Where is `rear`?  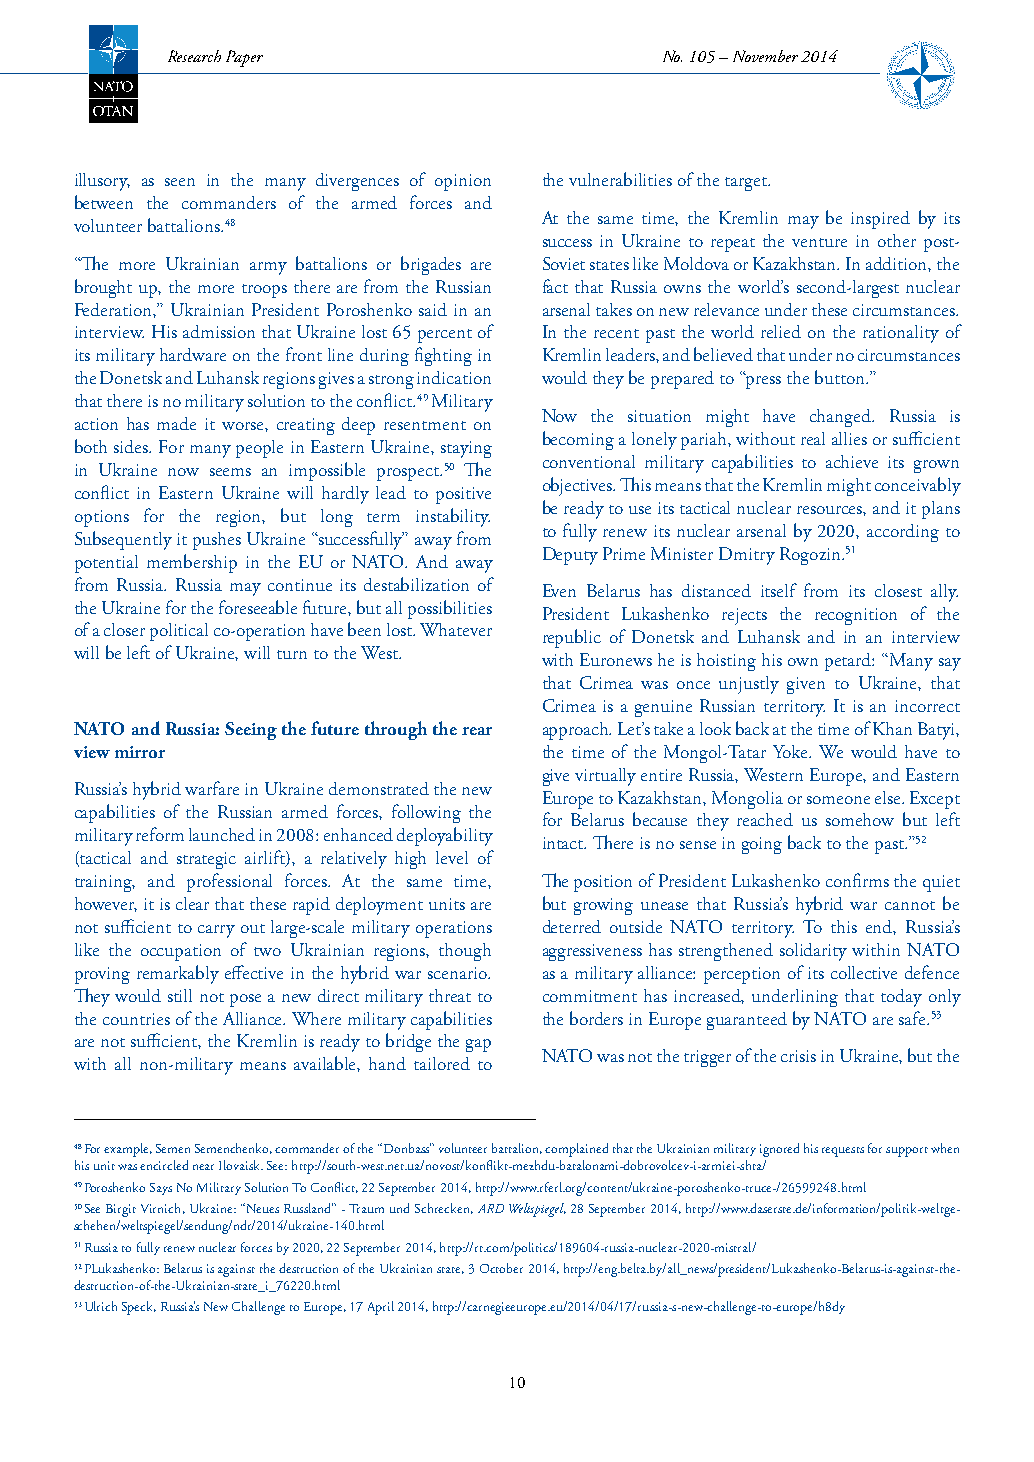 rear is located at coordinates (477, 731).
